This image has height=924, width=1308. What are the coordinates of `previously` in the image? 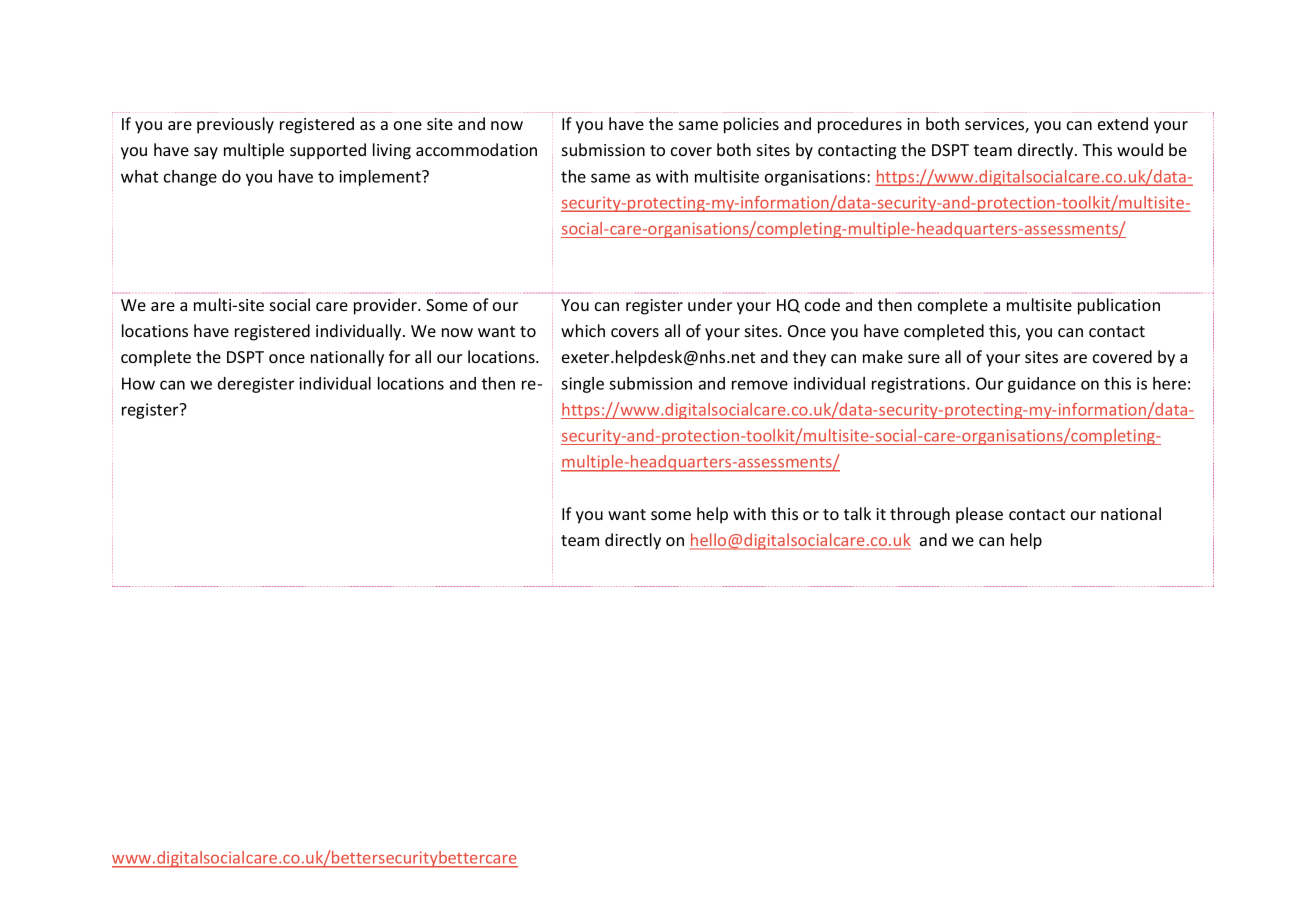 It's located at (235, 125).
